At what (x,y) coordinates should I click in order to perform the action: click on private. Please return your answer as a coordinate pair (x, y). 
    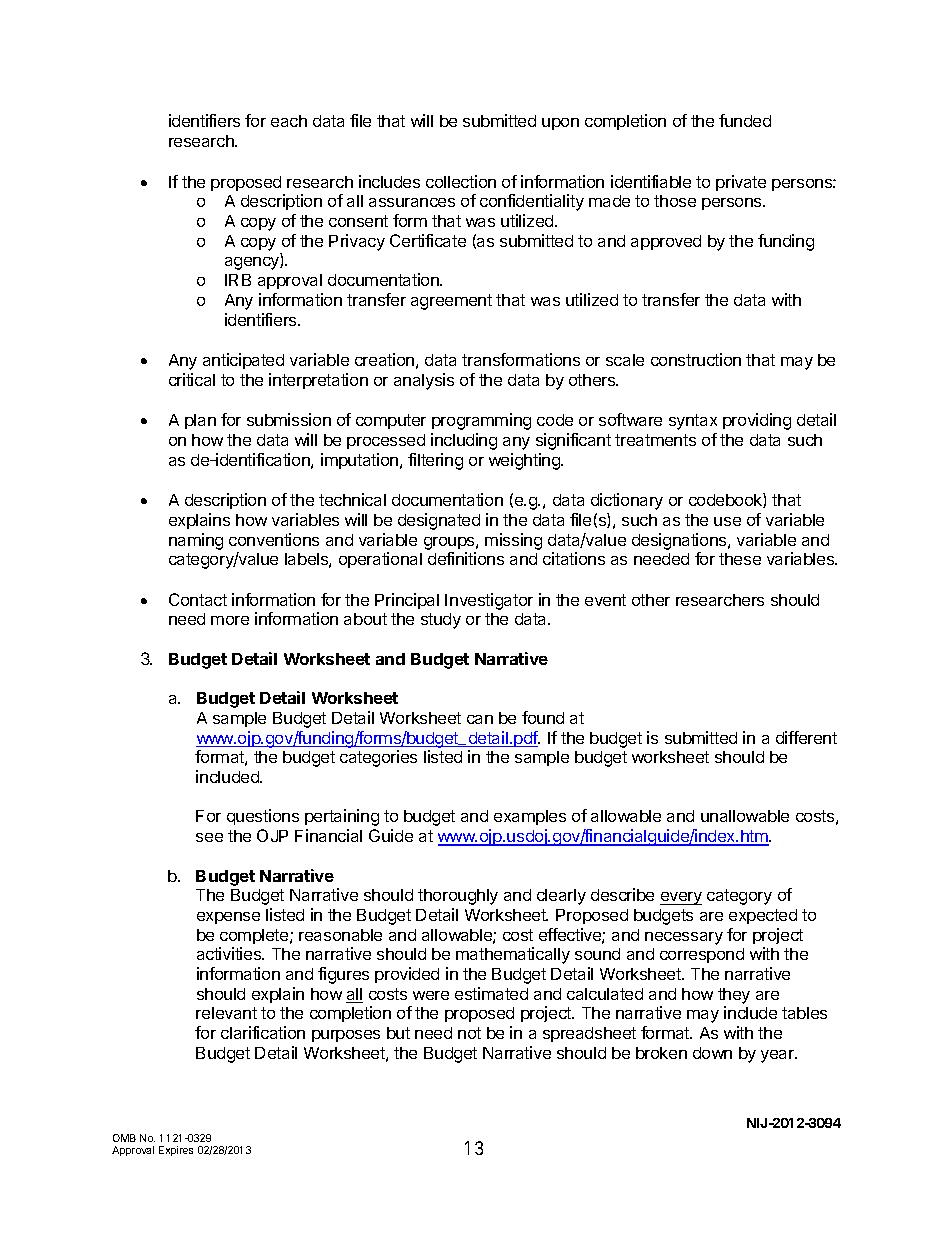
    Looking at the image, I should click on (741, 183).
